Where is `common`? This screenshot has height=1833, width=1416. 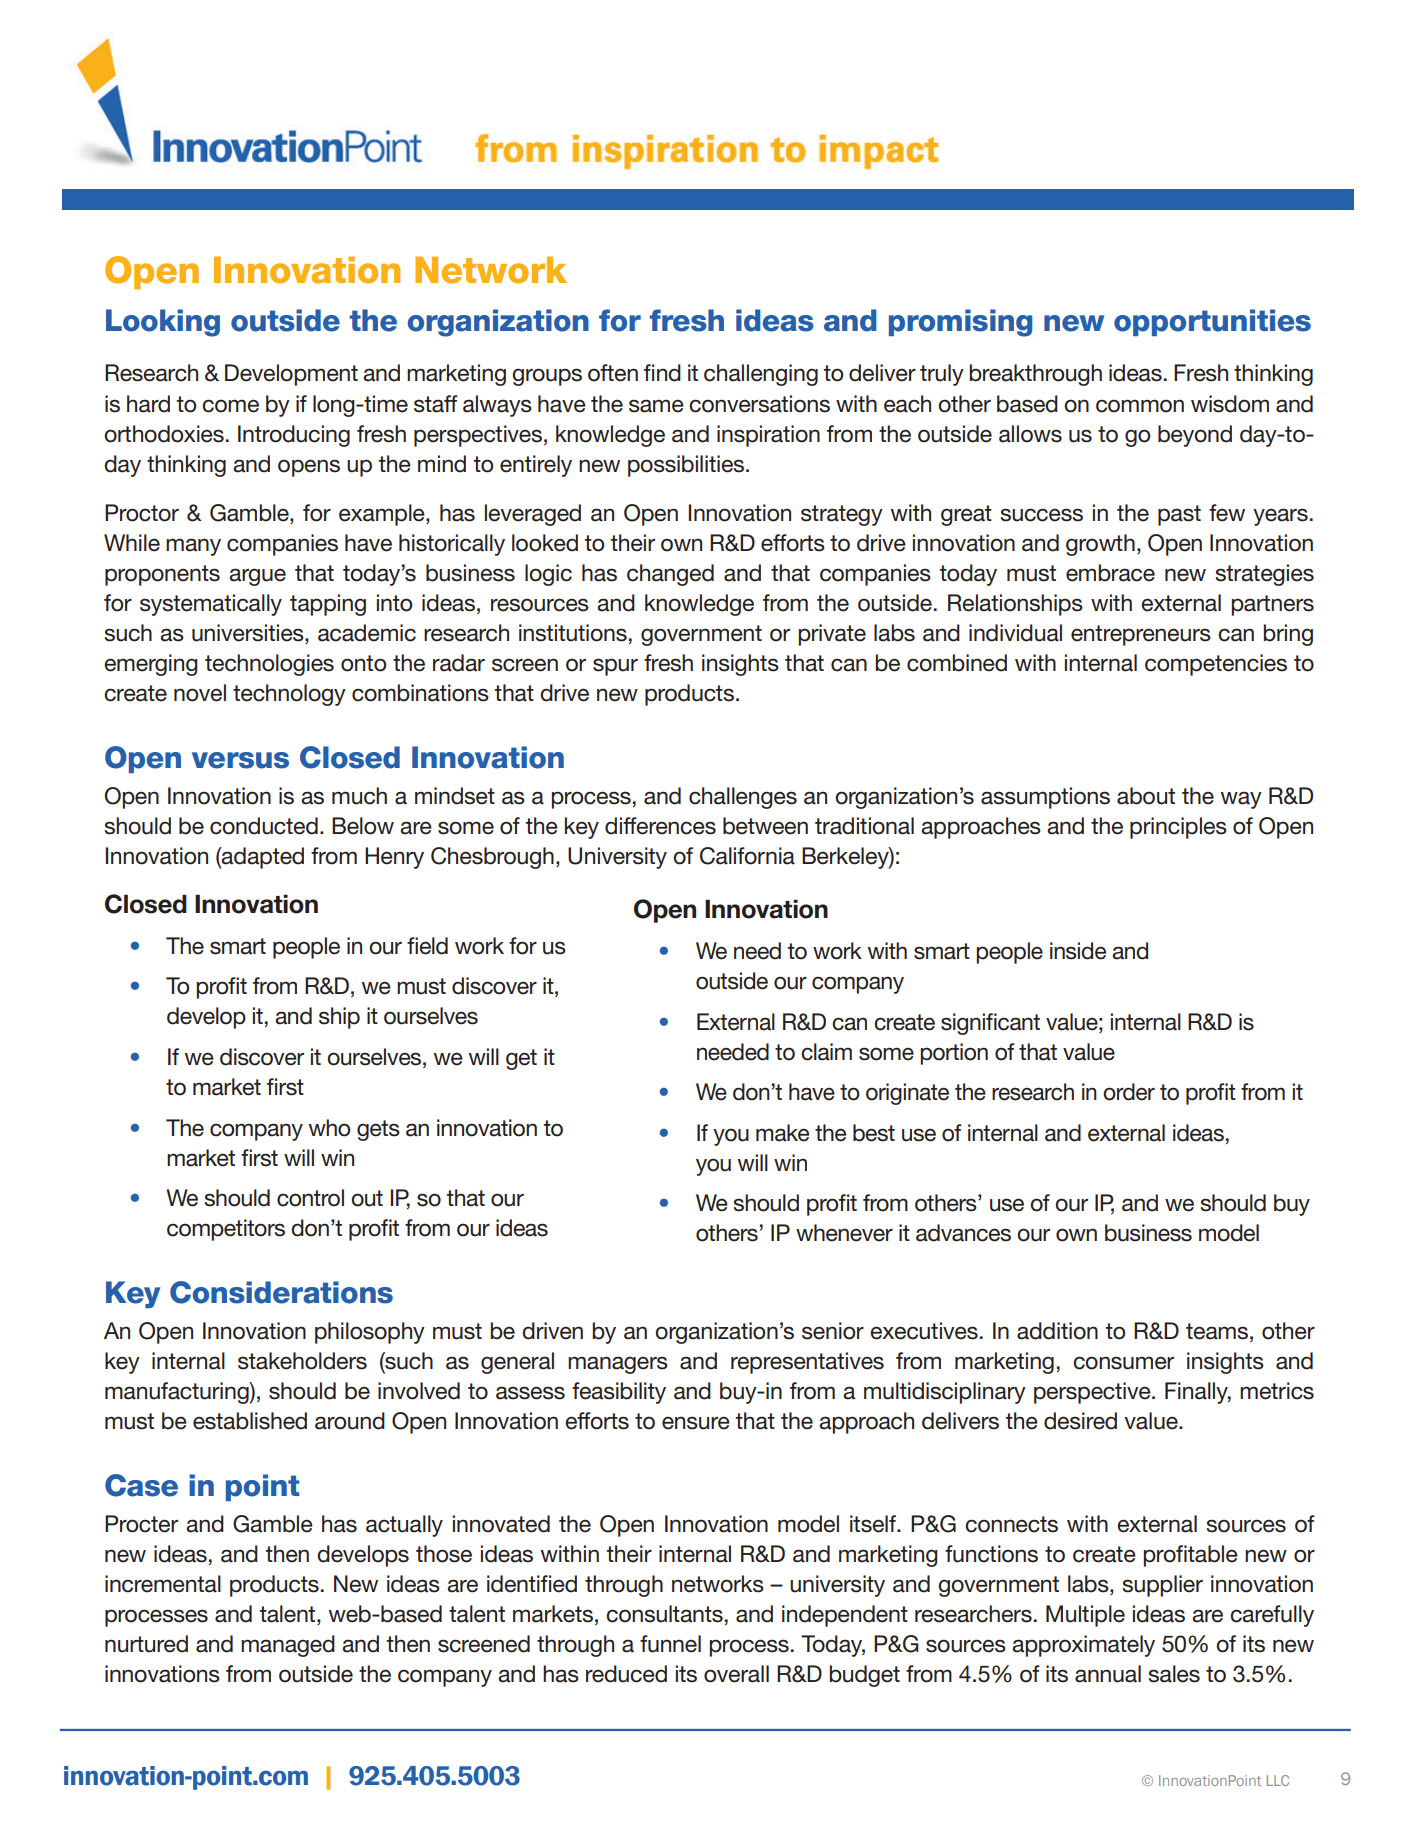 common is located at coordinates (1140, 406).
